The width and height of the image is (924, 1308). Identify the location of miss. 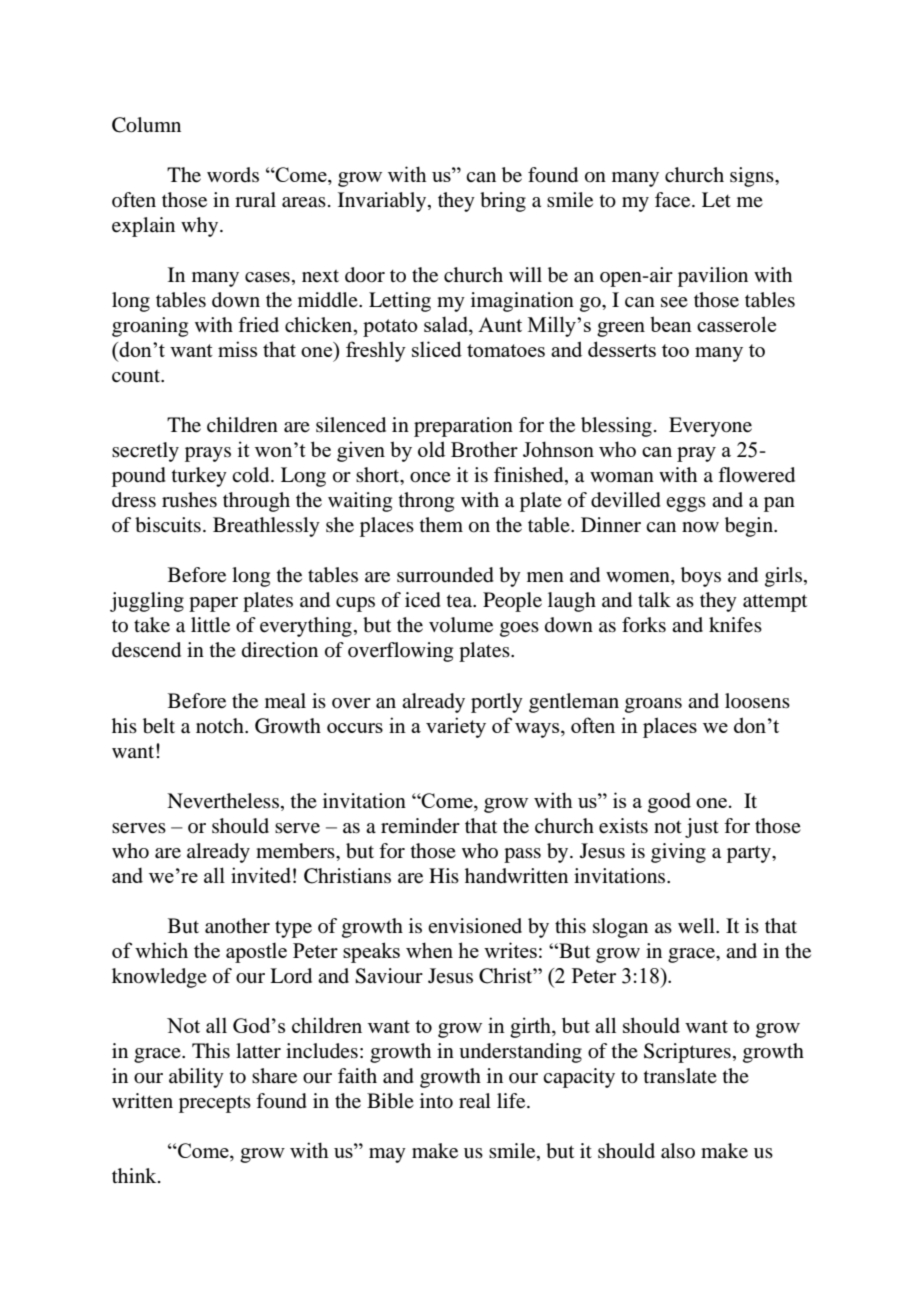
(237, 349).
